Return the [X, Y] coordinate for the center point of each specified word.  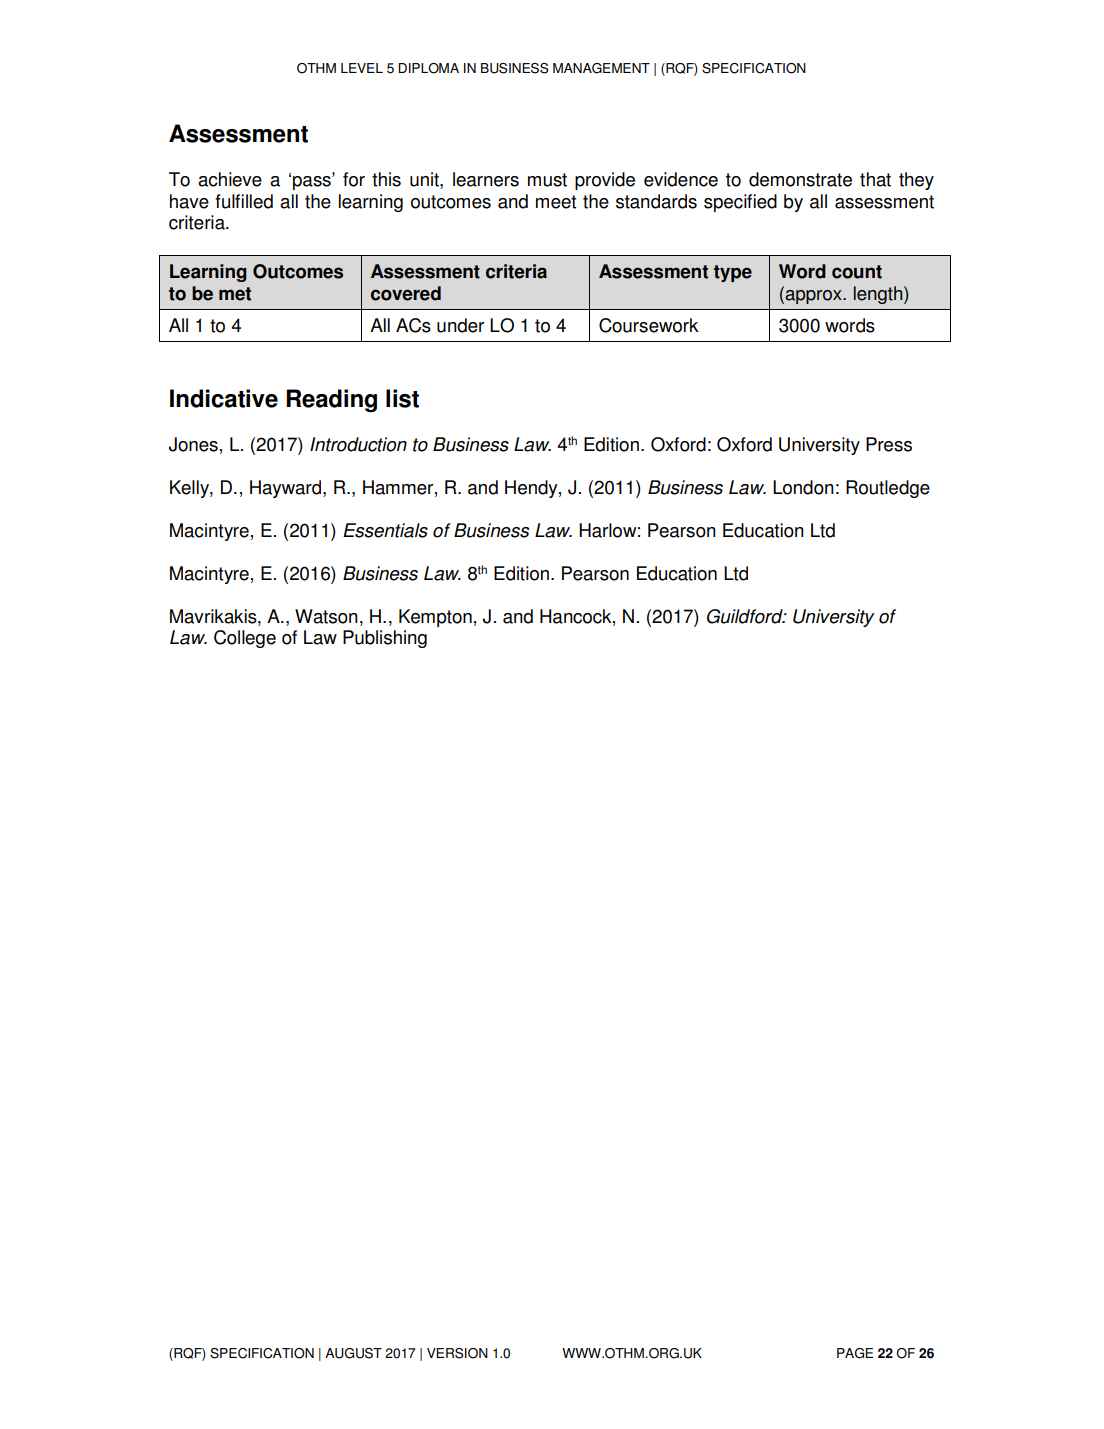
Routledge [888, 489]
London [803, 487]
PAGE [855, 1353]
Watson [326, 616]
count [857, 272]
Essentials [385, 530]
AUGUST [353, 1353]
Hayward [285, 489]
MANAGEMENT [601, 68]
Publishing [385, 639]
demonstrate [800, 179]
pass [313, 183]
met [235, 294]
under [460, 325]
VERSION [457, 1353]
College [245, 639]
